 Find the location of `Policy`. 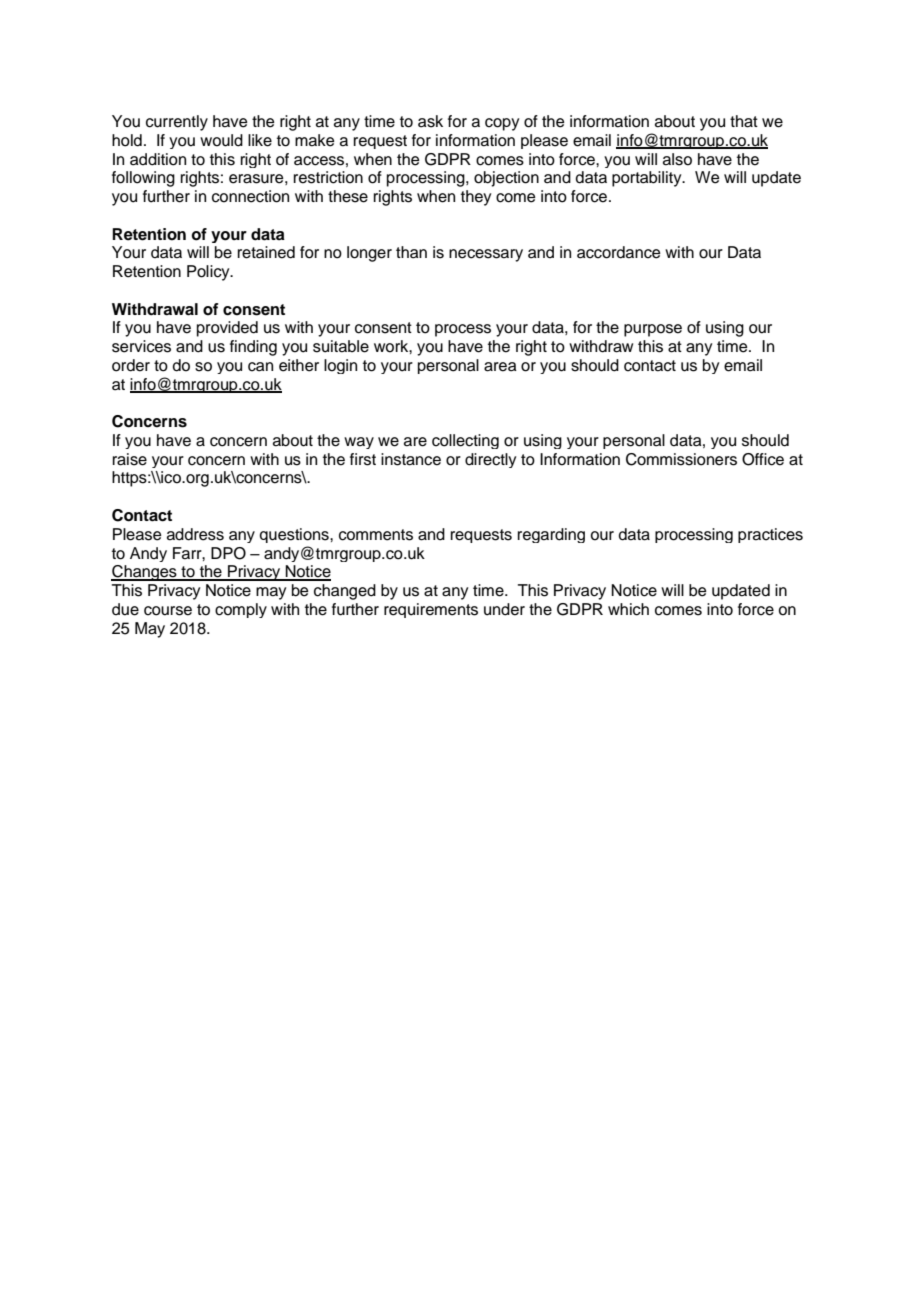

Policy is located at coordinates (209, 273).
